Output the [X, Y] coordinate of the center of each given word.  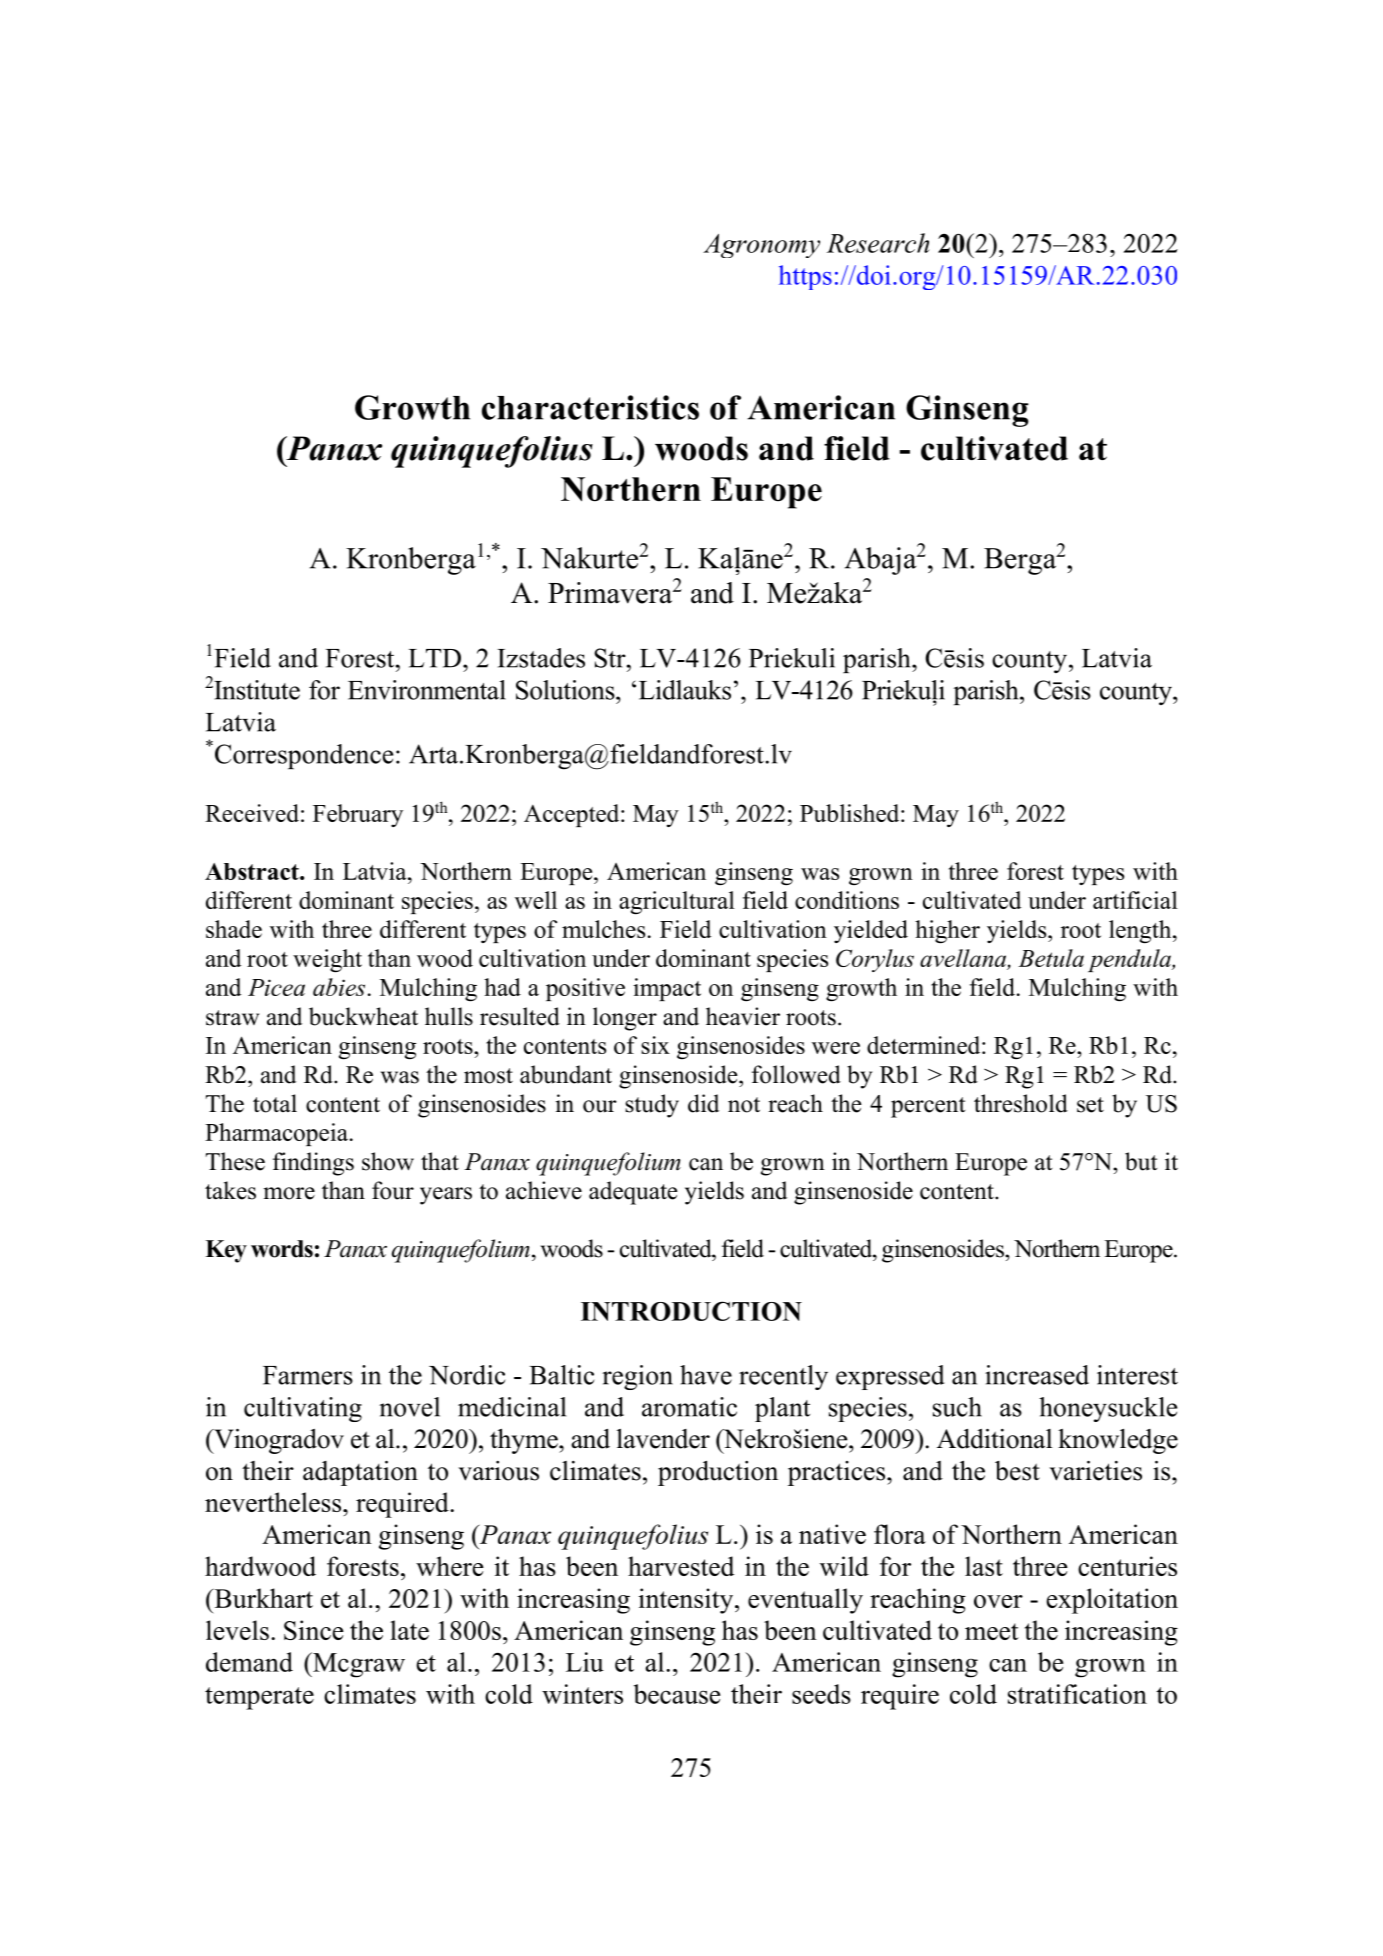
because [677, 1694]
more [289, 1193]
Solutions [566, 690]
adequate [633, 1193]
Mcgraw [358, 1665]
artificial [1135, 900]
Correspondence [302, 756]
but [1141, 1161]
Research [878, 243]
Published [851, 813]
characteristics [590, 407]
